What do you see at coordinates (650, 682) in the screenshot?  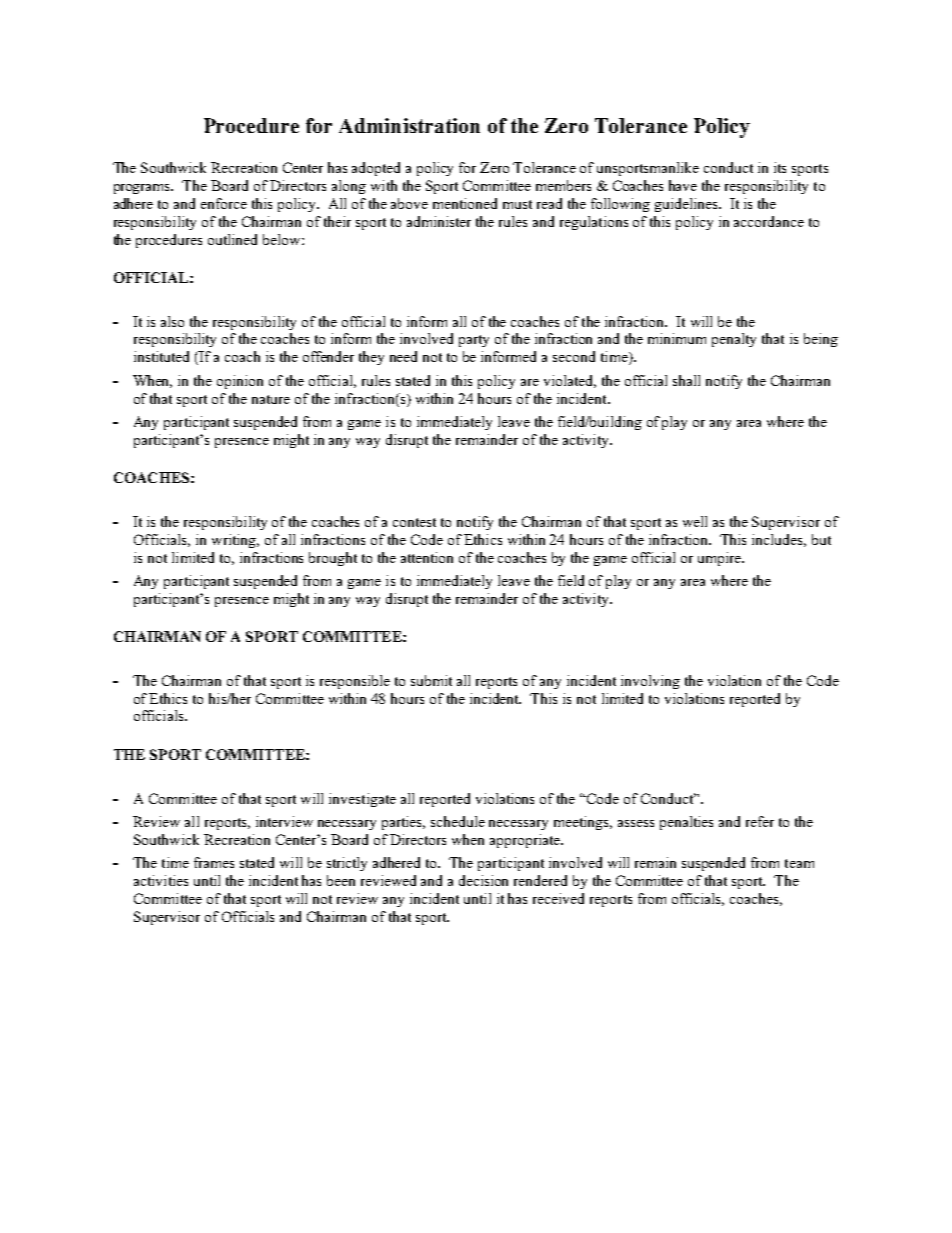 I see `involving` at bounding box center [650, 682].
